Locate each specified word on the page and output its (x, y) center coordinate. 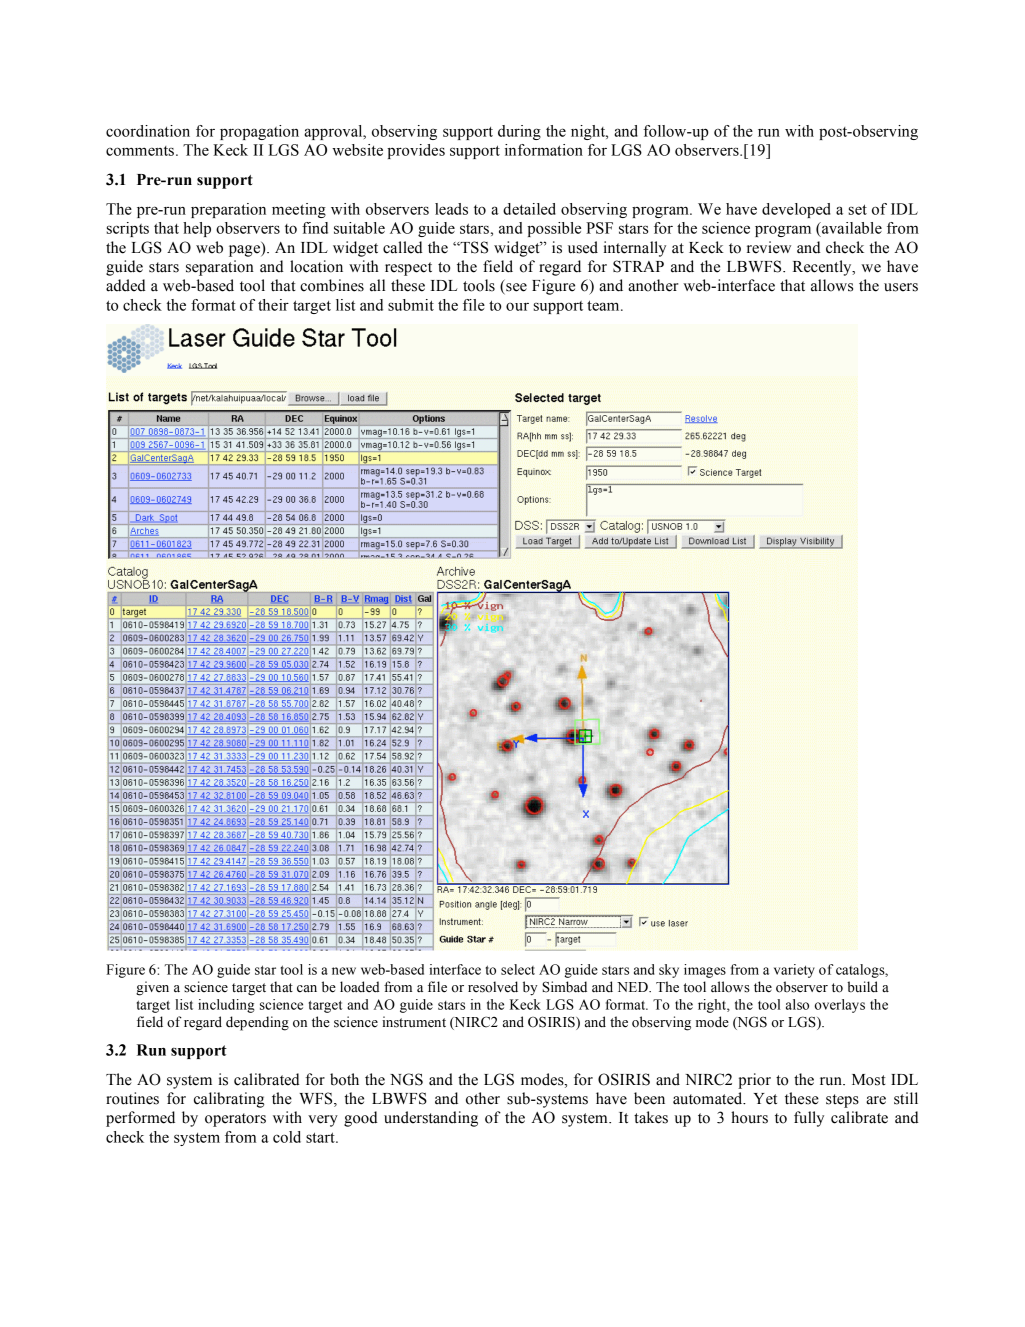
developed (796, 210)
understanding (431, 1119)
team (604, 305)
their (273, 305)
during (519, 132)
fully (809, 1119)
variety (794, 971)
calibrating (229, 1100)
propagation (259, 132)
